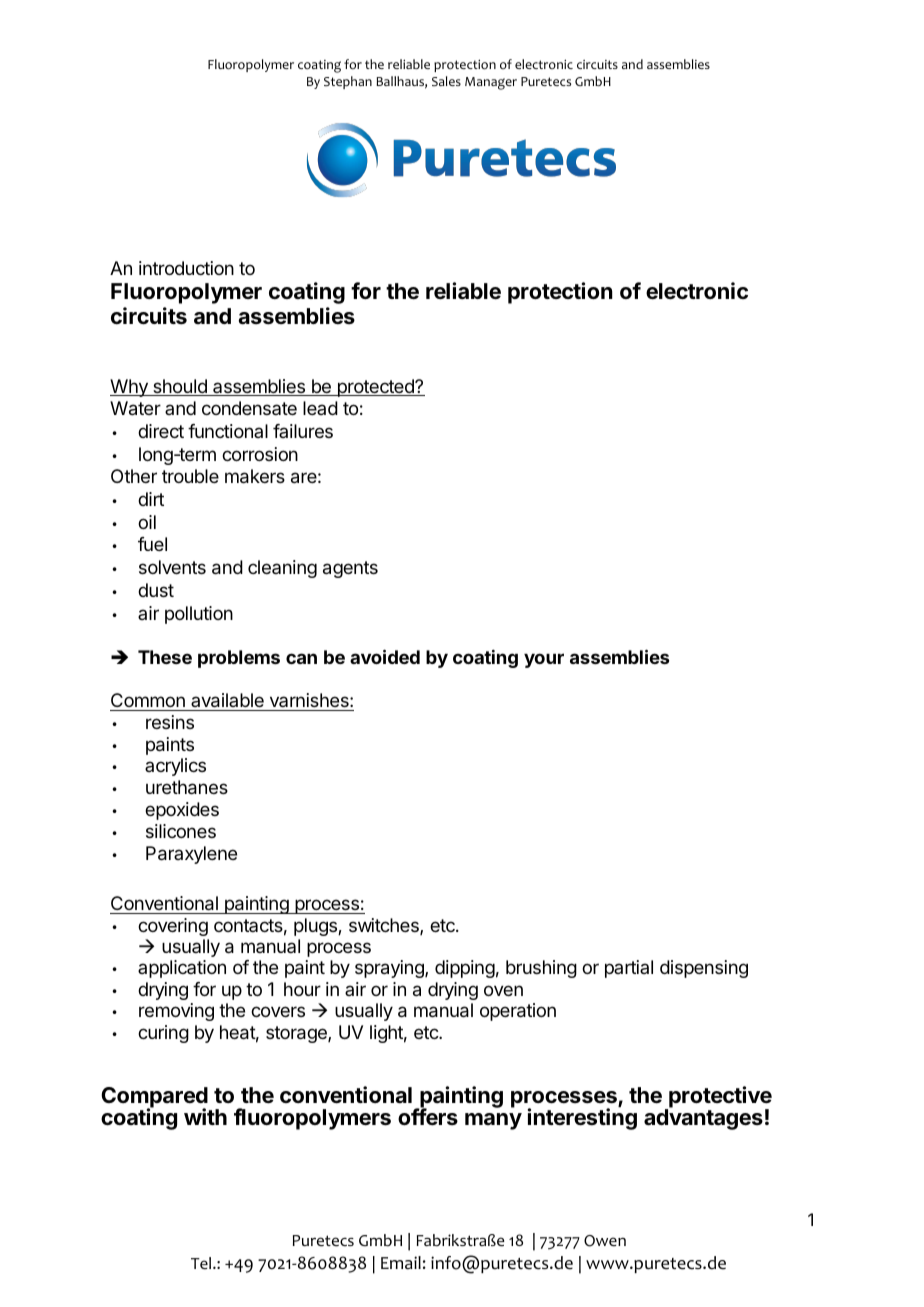 Image resolution: width=924 pixels, height=1307 pixels. I want to click on partial, so click(629, 969).
